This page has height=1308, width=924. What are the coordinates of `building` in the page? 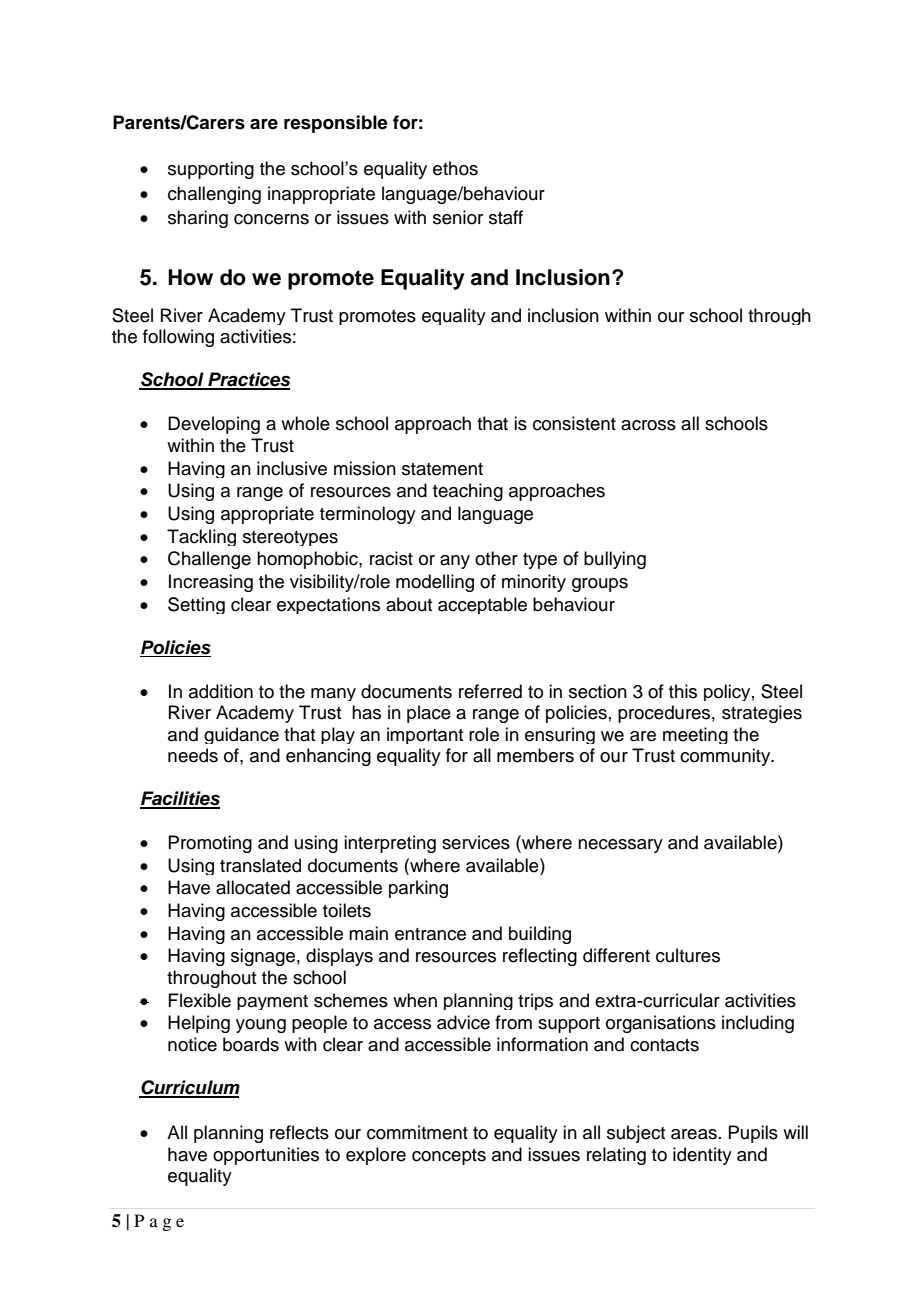 It's located at (540, 935).
